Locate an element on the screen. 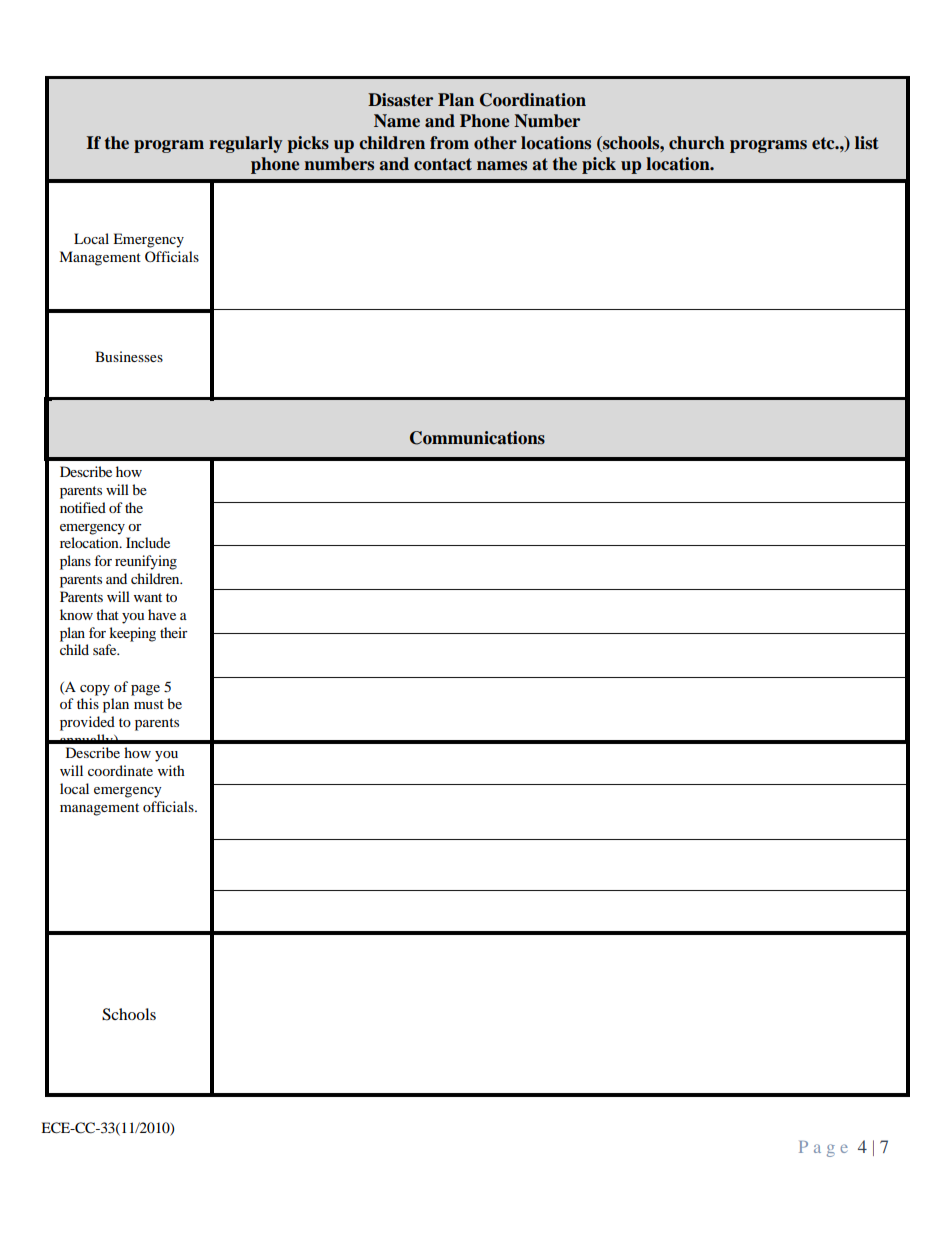 The image size is (952, 1233). from is located at coordinates (449, 143).
